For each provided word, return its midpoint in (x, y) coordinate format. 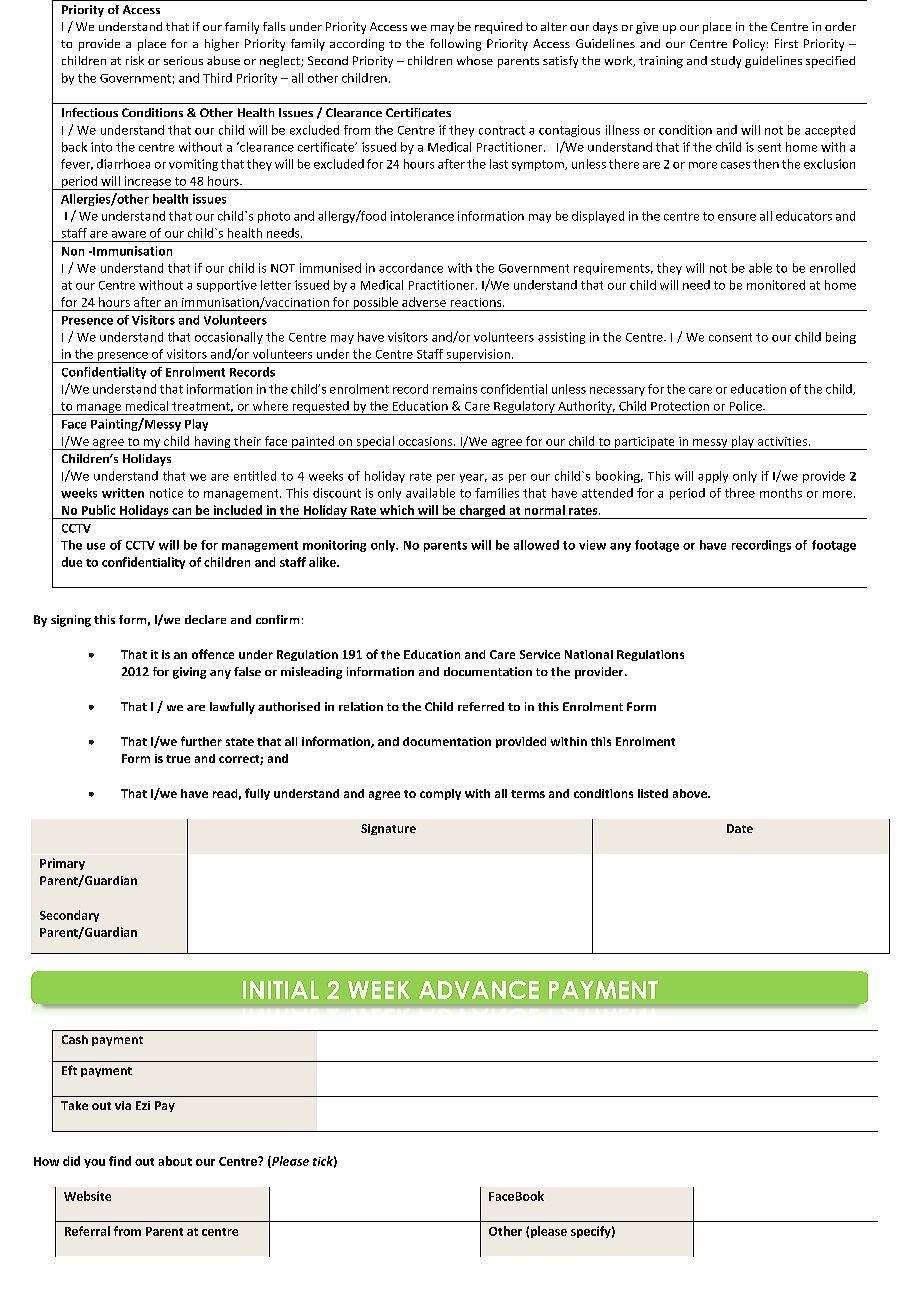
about (175, 1161)
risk (135, 60)
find (120, 1161)
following (455, 45)
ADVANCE (479, 989)
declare (205, 619)
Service (540, 654)
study (726, 62)
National (589, 654)
